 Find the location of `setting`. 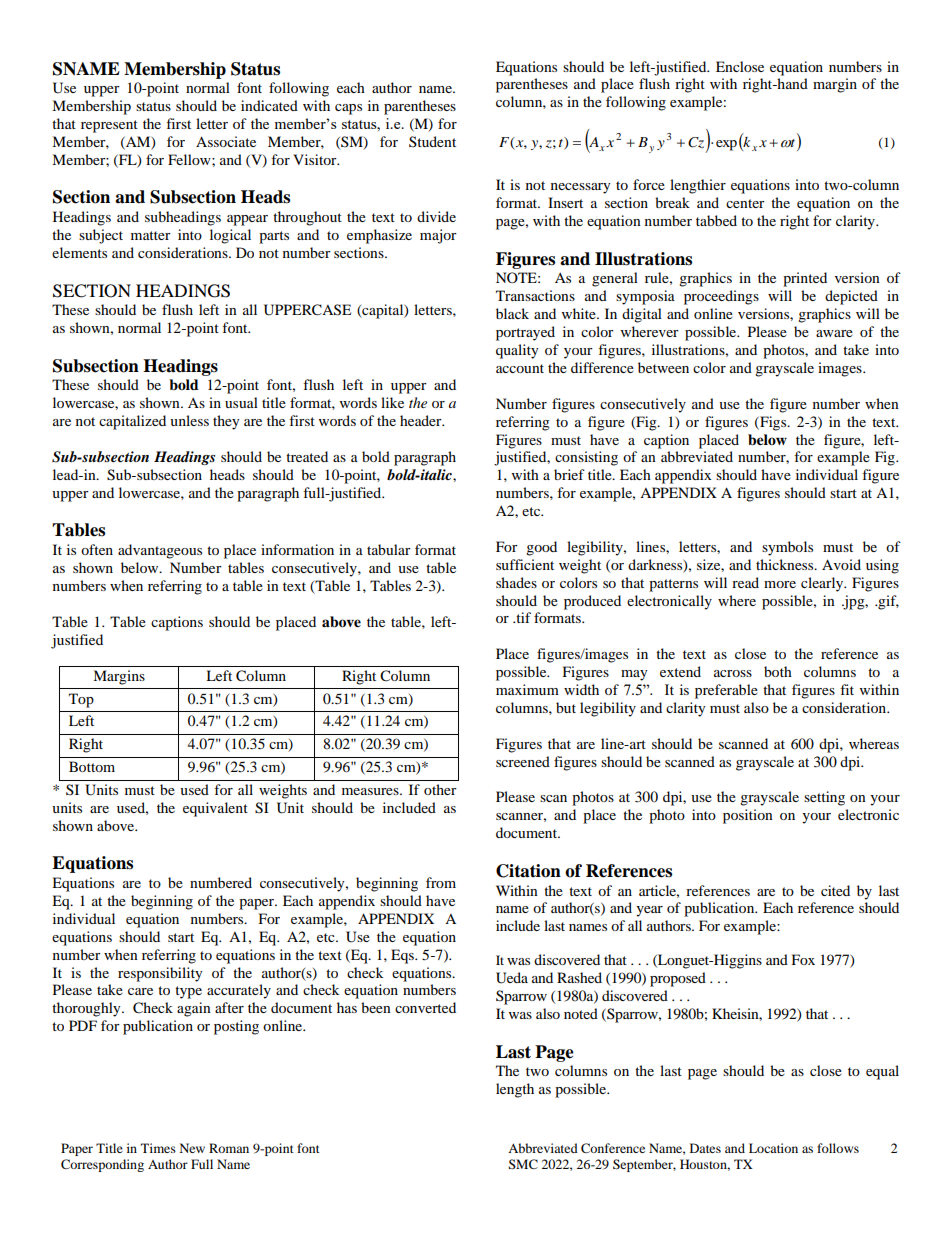

setting is located at coordinates (824, 798).
